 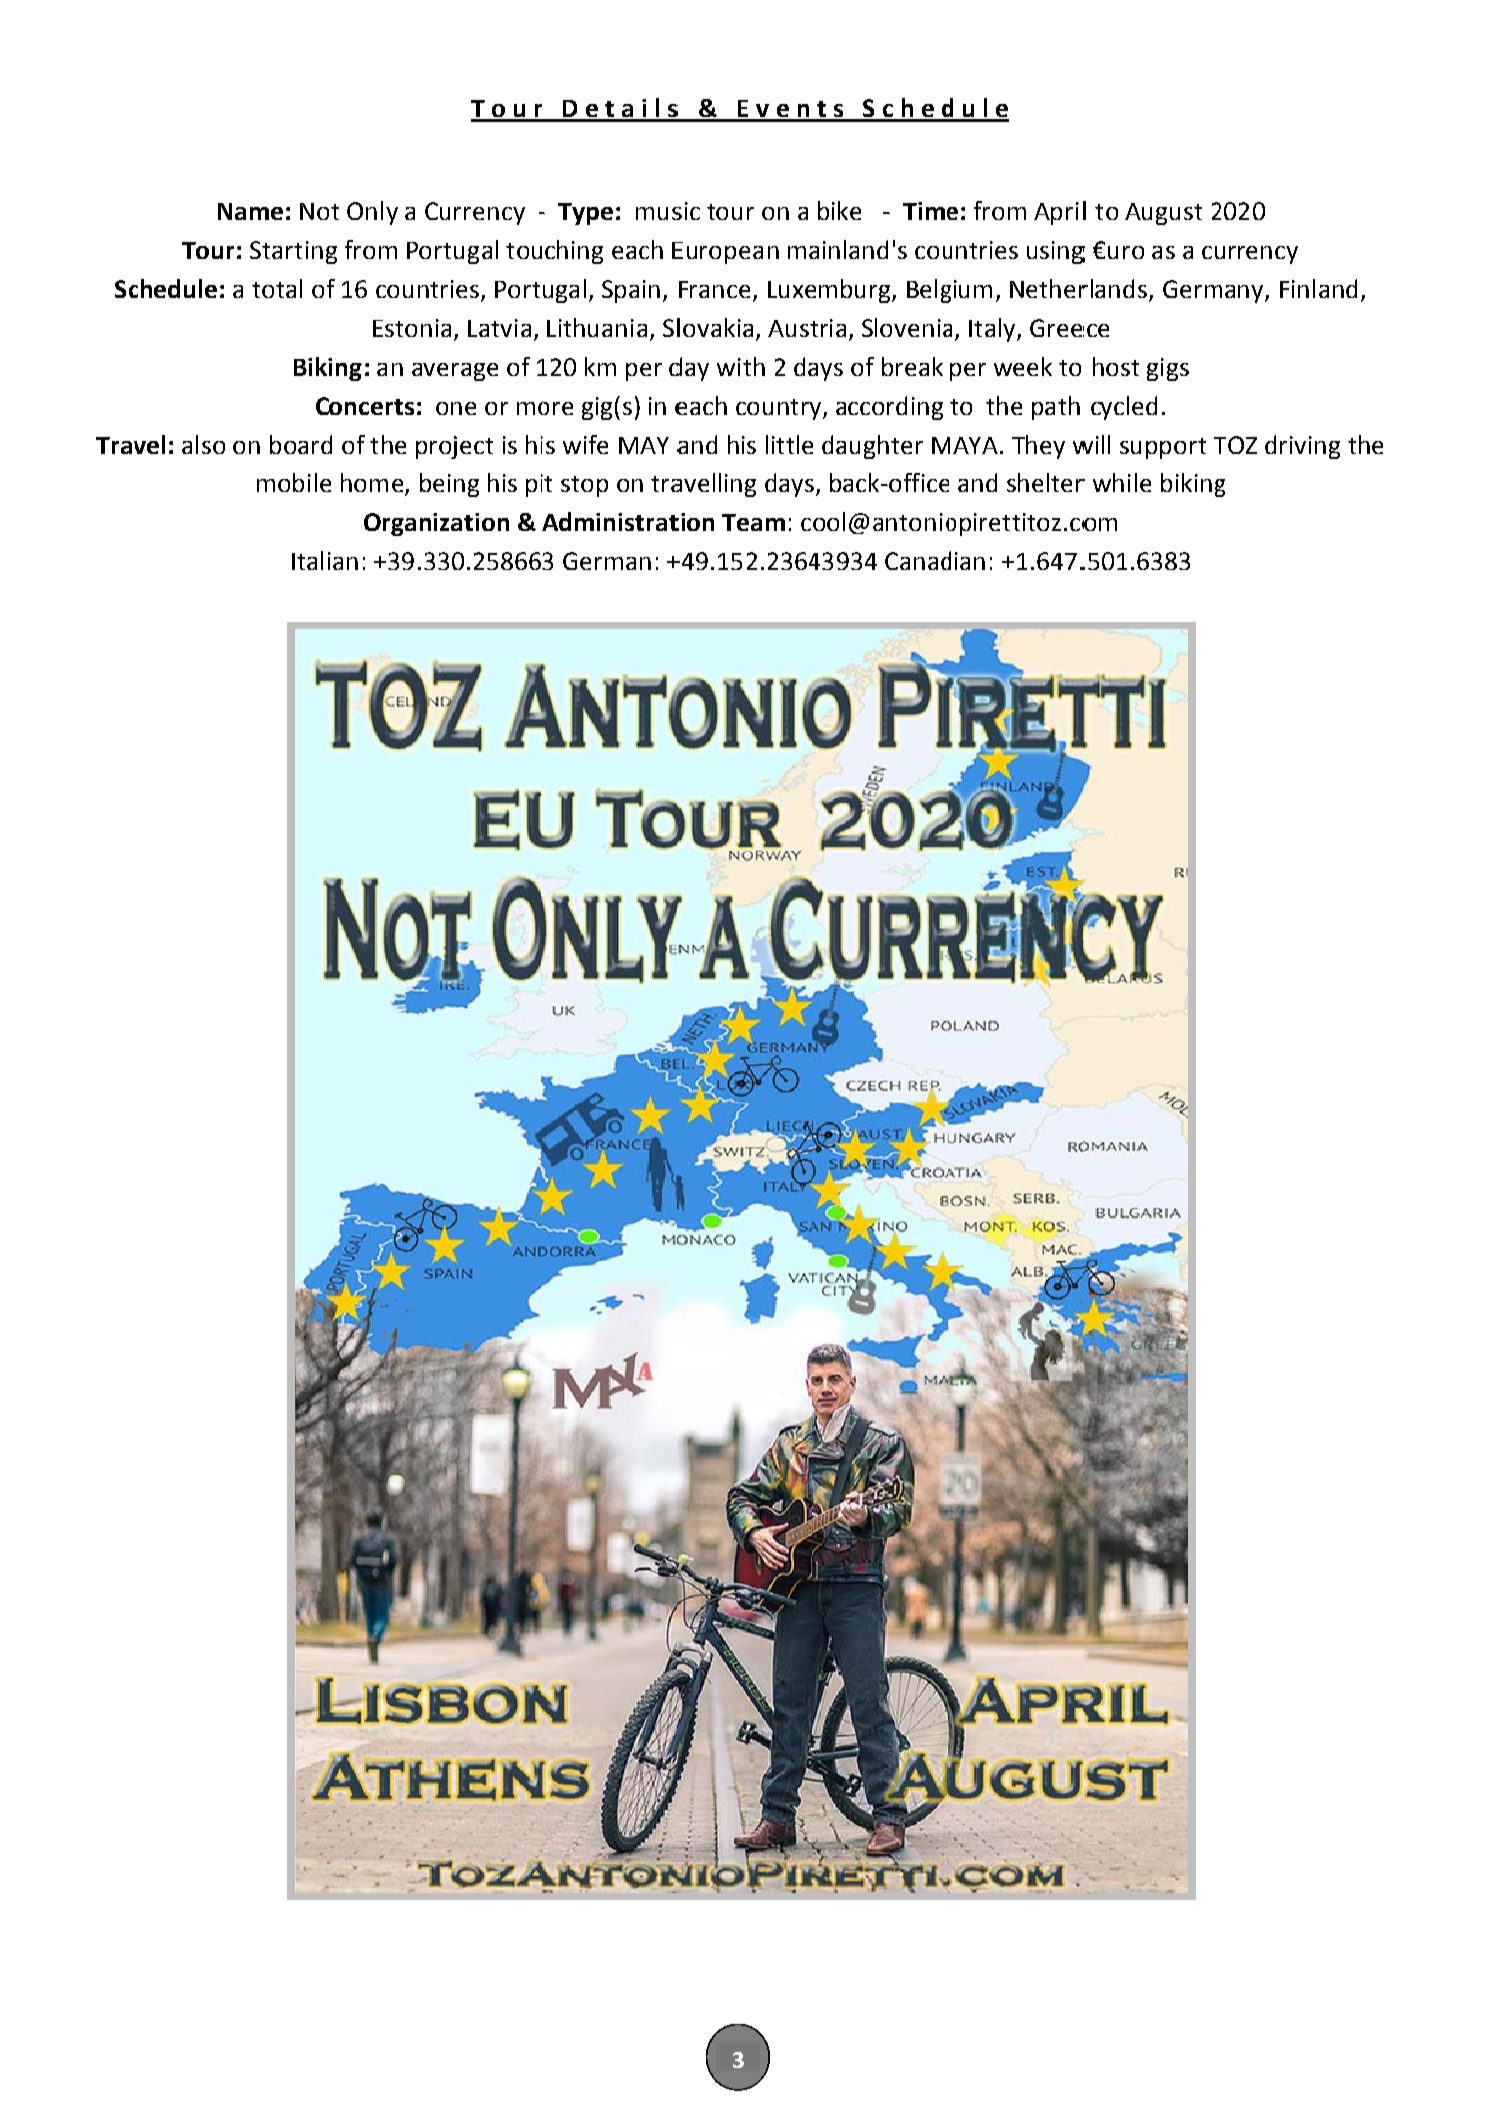 What do you see at coordinates (1163, 214) in the page?
I see `August` at bounding box center [1163, 214].
